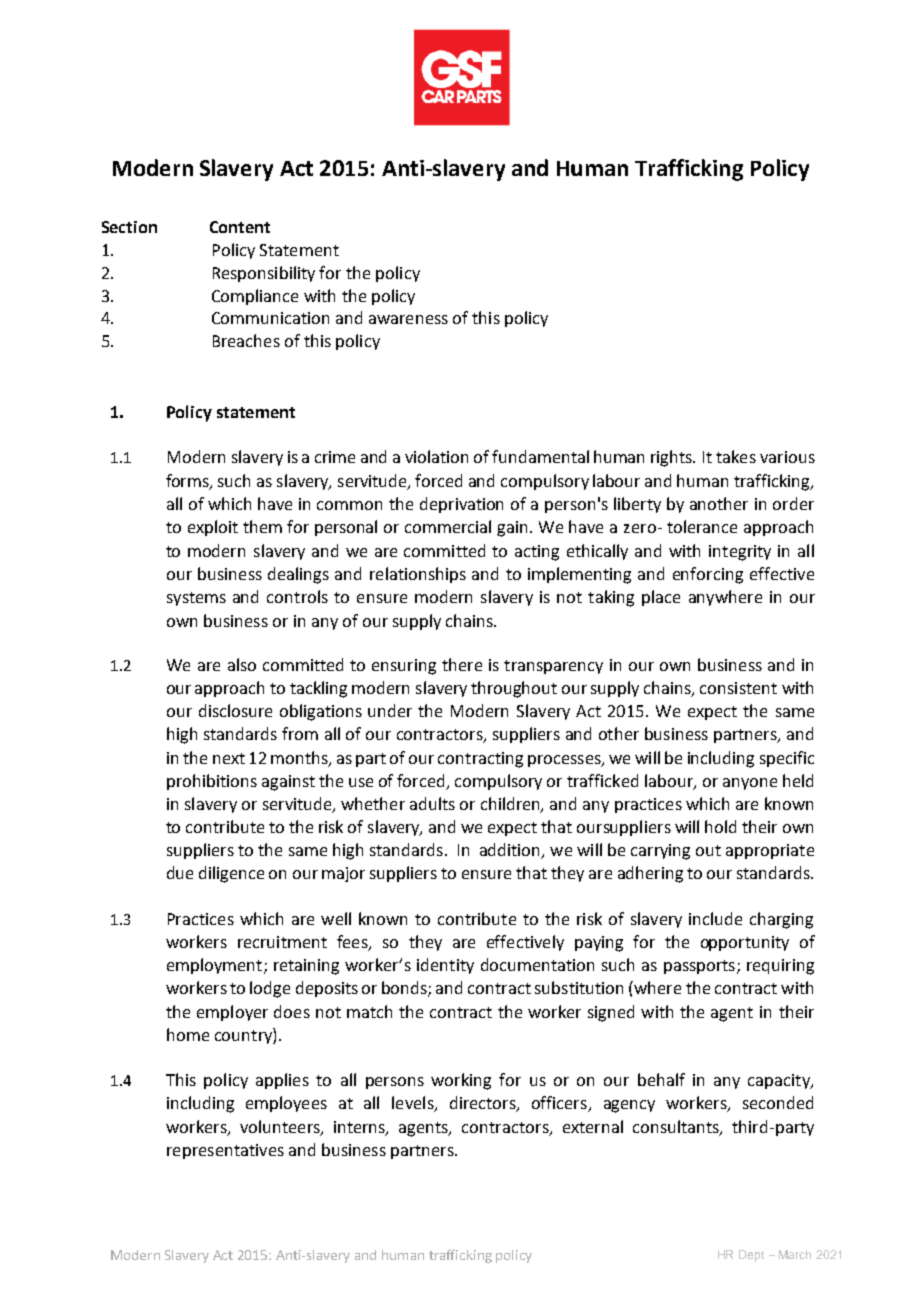 The image size is (924, 1308). I want to click on Content, so click(240, 227).
